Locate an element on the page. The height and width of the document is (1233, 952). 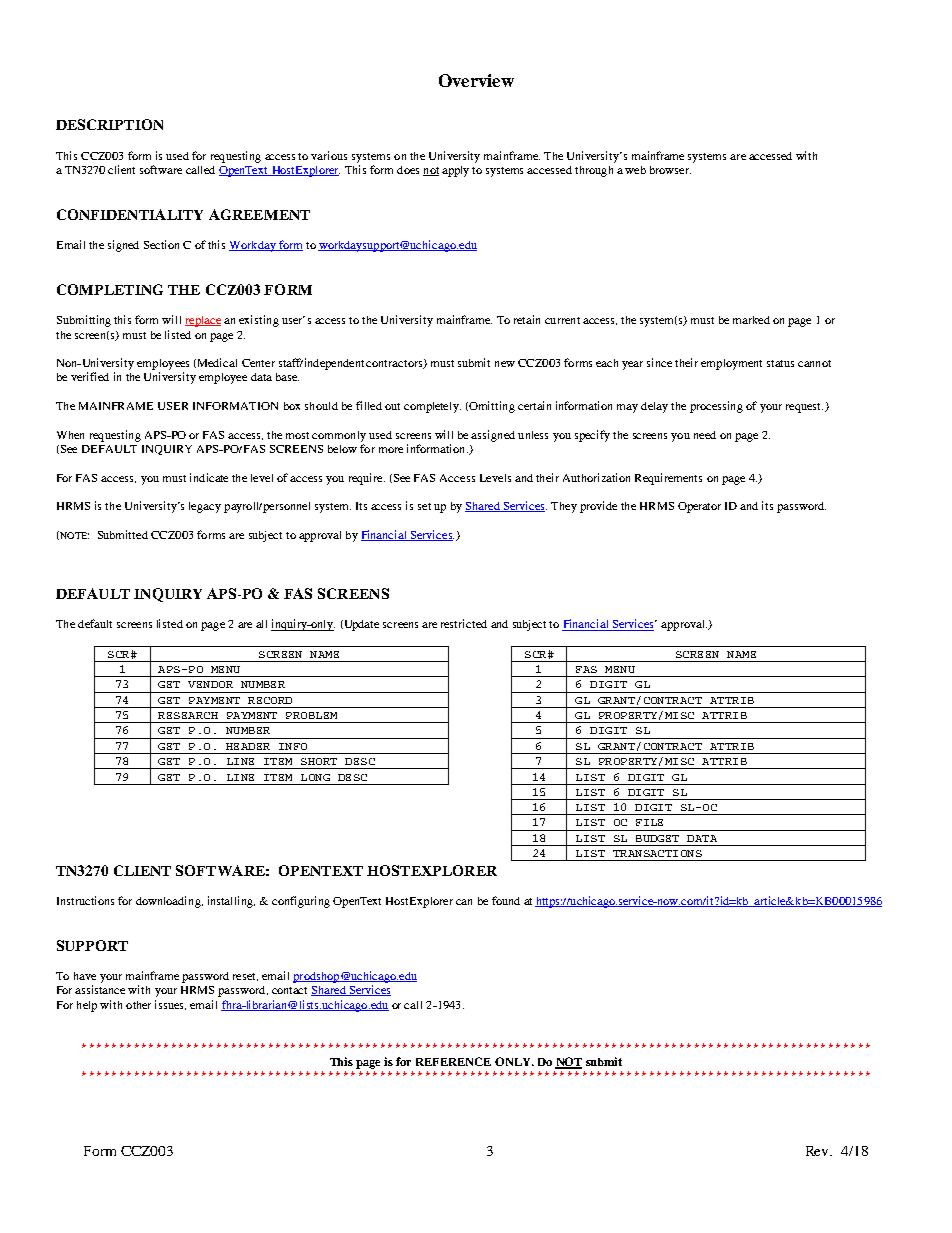
REFERENCE is located at coordinates (453, 1061).
